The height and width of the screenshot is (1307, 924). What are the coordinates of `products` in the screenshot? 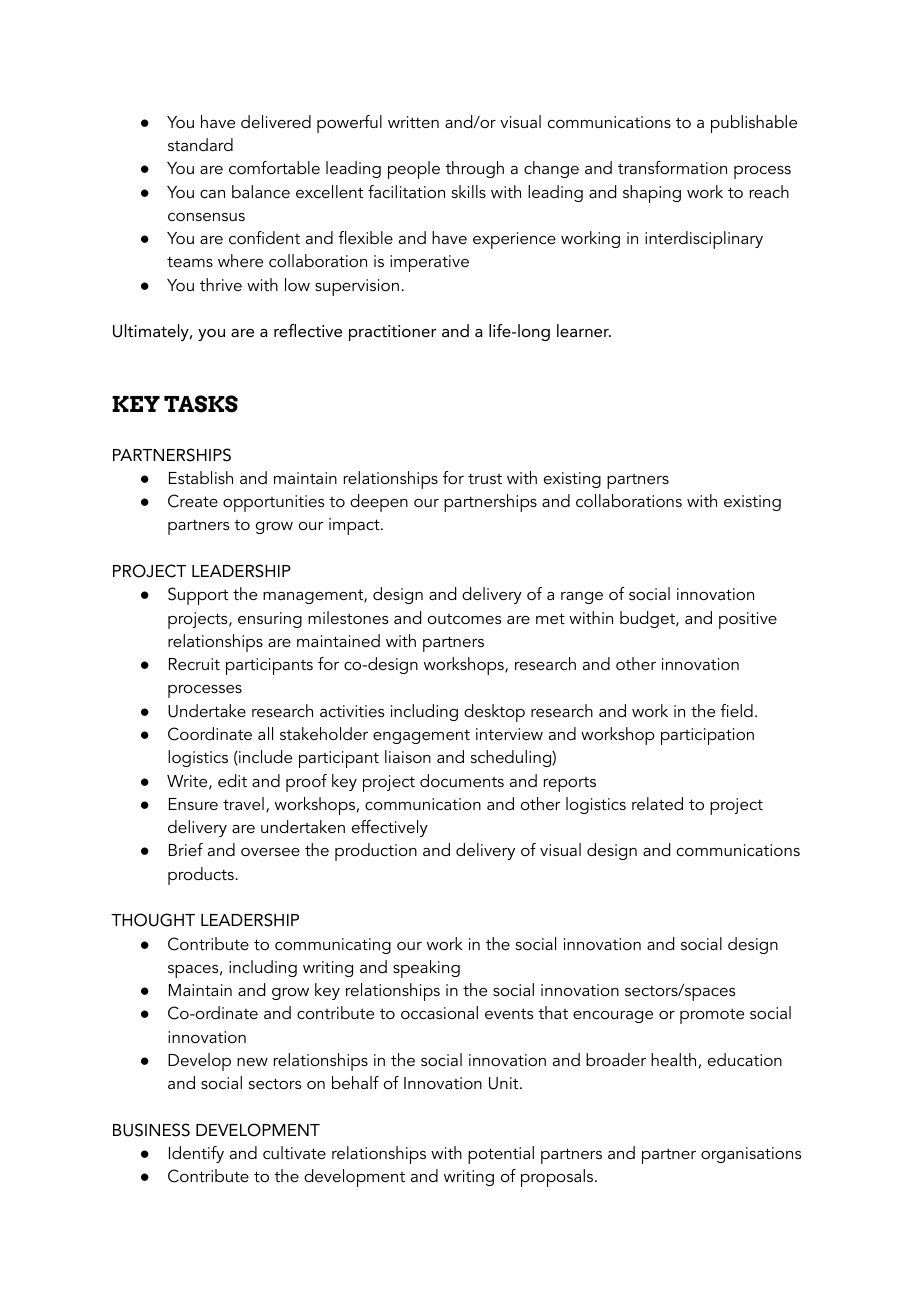 It's located at (201, 876).
